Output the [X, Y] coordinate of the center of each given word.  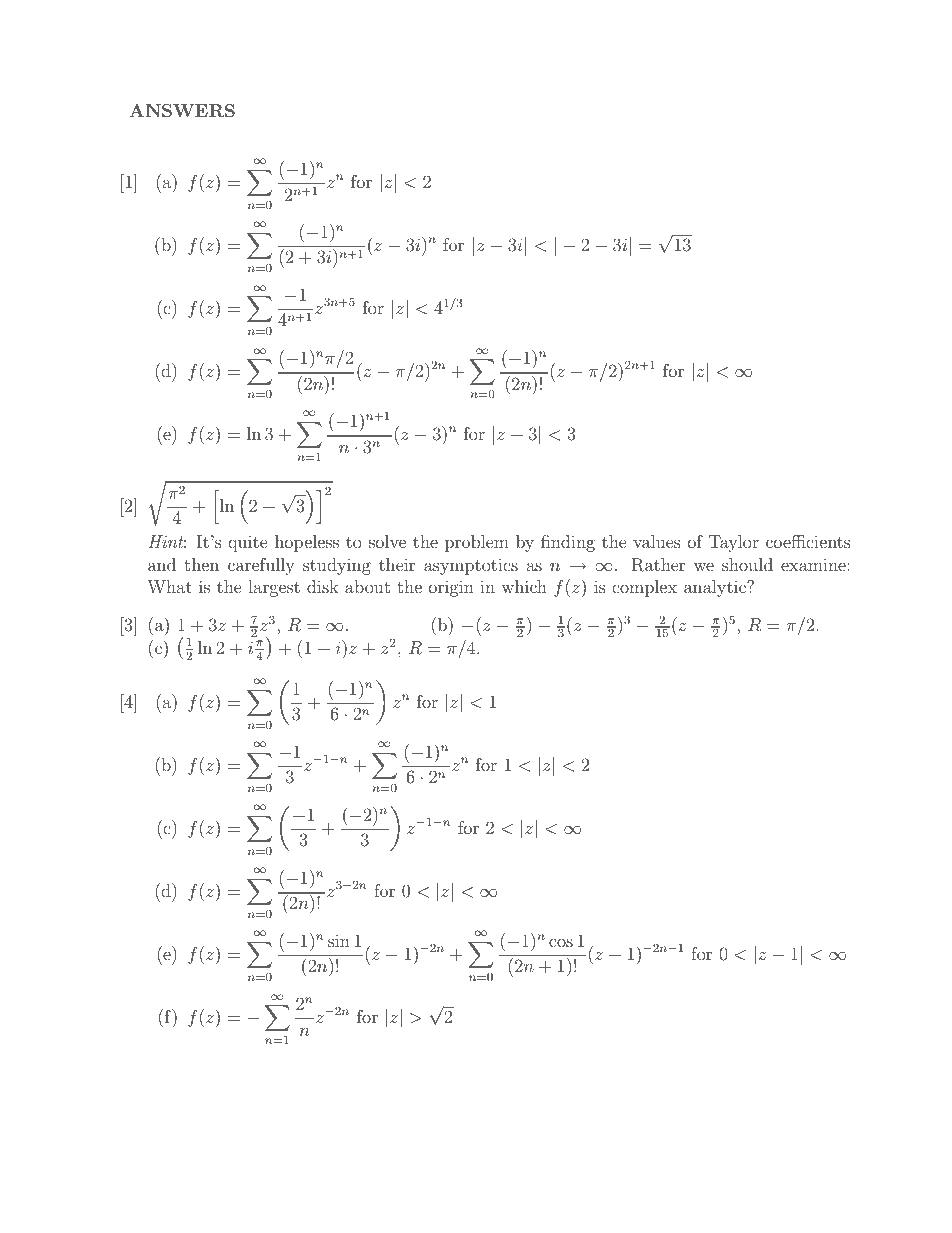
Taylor [733, 543]
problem [477, 543]
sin [339, 941]
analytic [716, 588]
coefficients [808, 541]
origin [451, 588]
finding [568, 543]
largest [274, 588]
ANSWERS [182, 111]
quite [248, 543]
